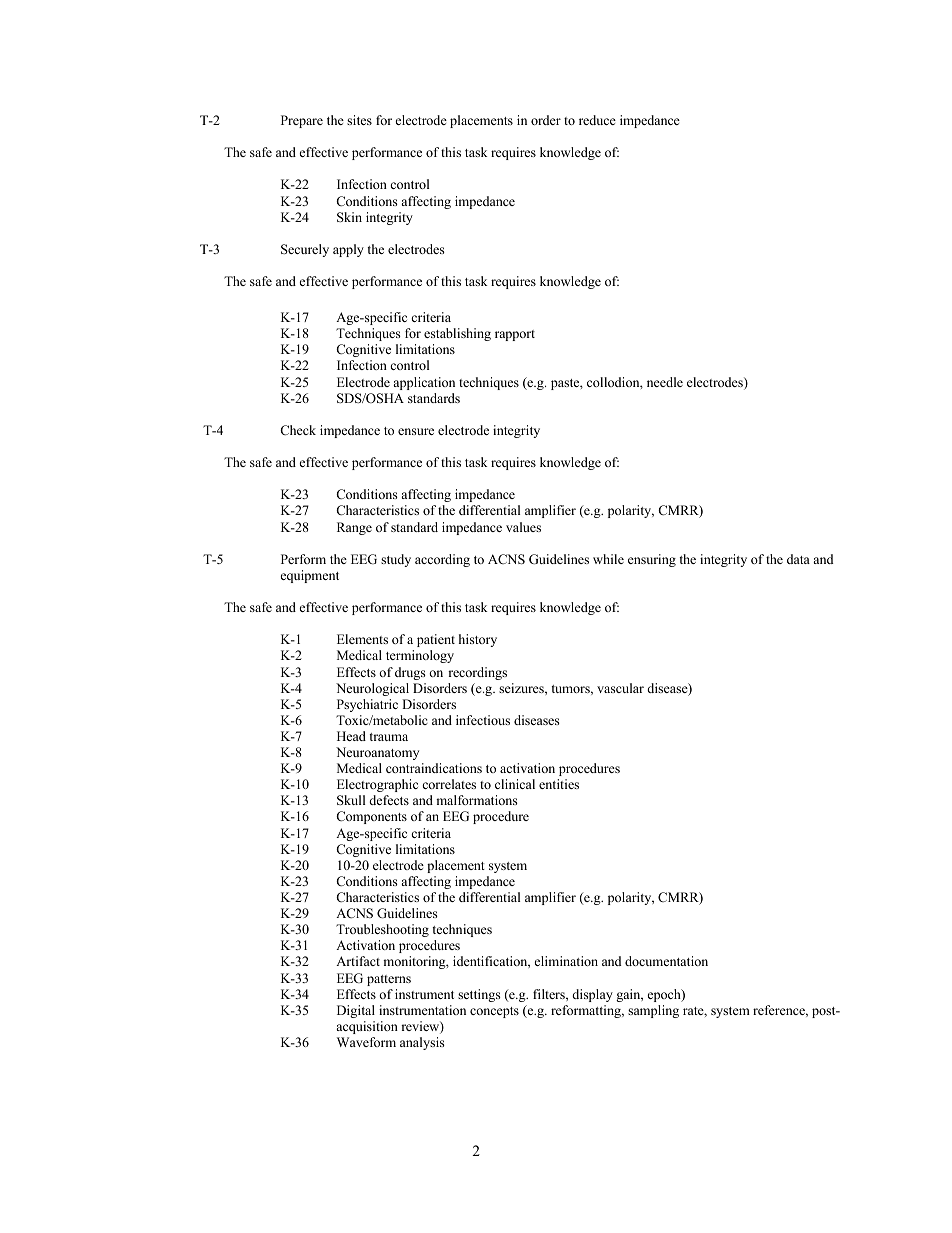 This document has width=952, height=1233. I want to click on application, so click(424, 383).
